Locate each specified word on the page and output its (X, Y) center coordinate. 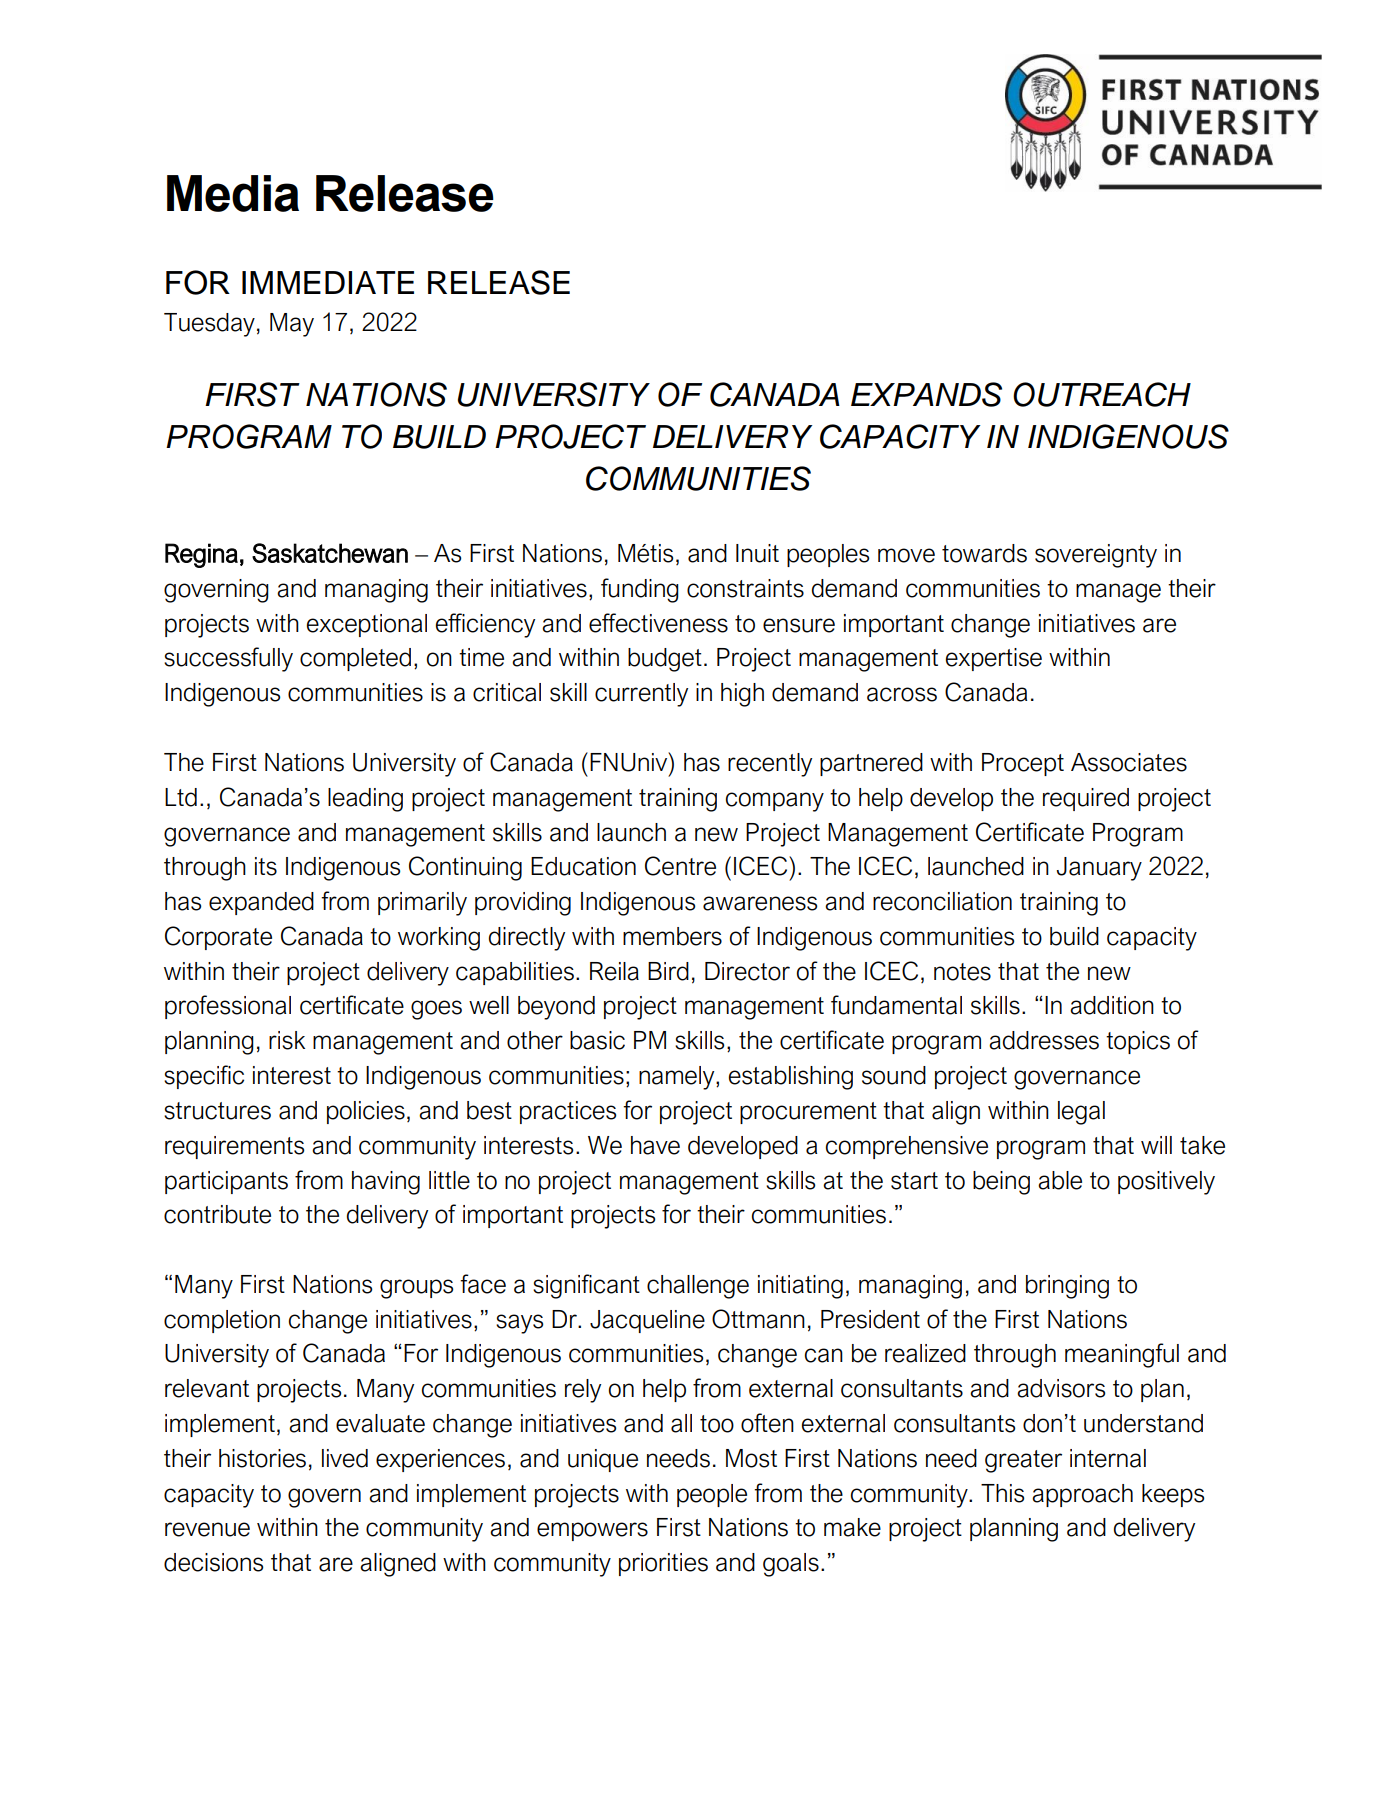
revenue (207, 1529)
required (1086, 799)
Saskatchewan (330, 553)
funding (640, 590)
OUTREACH (1102, 394)
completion (222, 1321)
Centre (680, 866)
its (266, 866)
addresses (1044, 1040)
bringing (1067, 1287)
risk (287, 1040)
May (292, 325)
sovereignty (1096, 556)
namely (678, 1078)
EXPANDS (926, 394)
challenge (698, 1287)
